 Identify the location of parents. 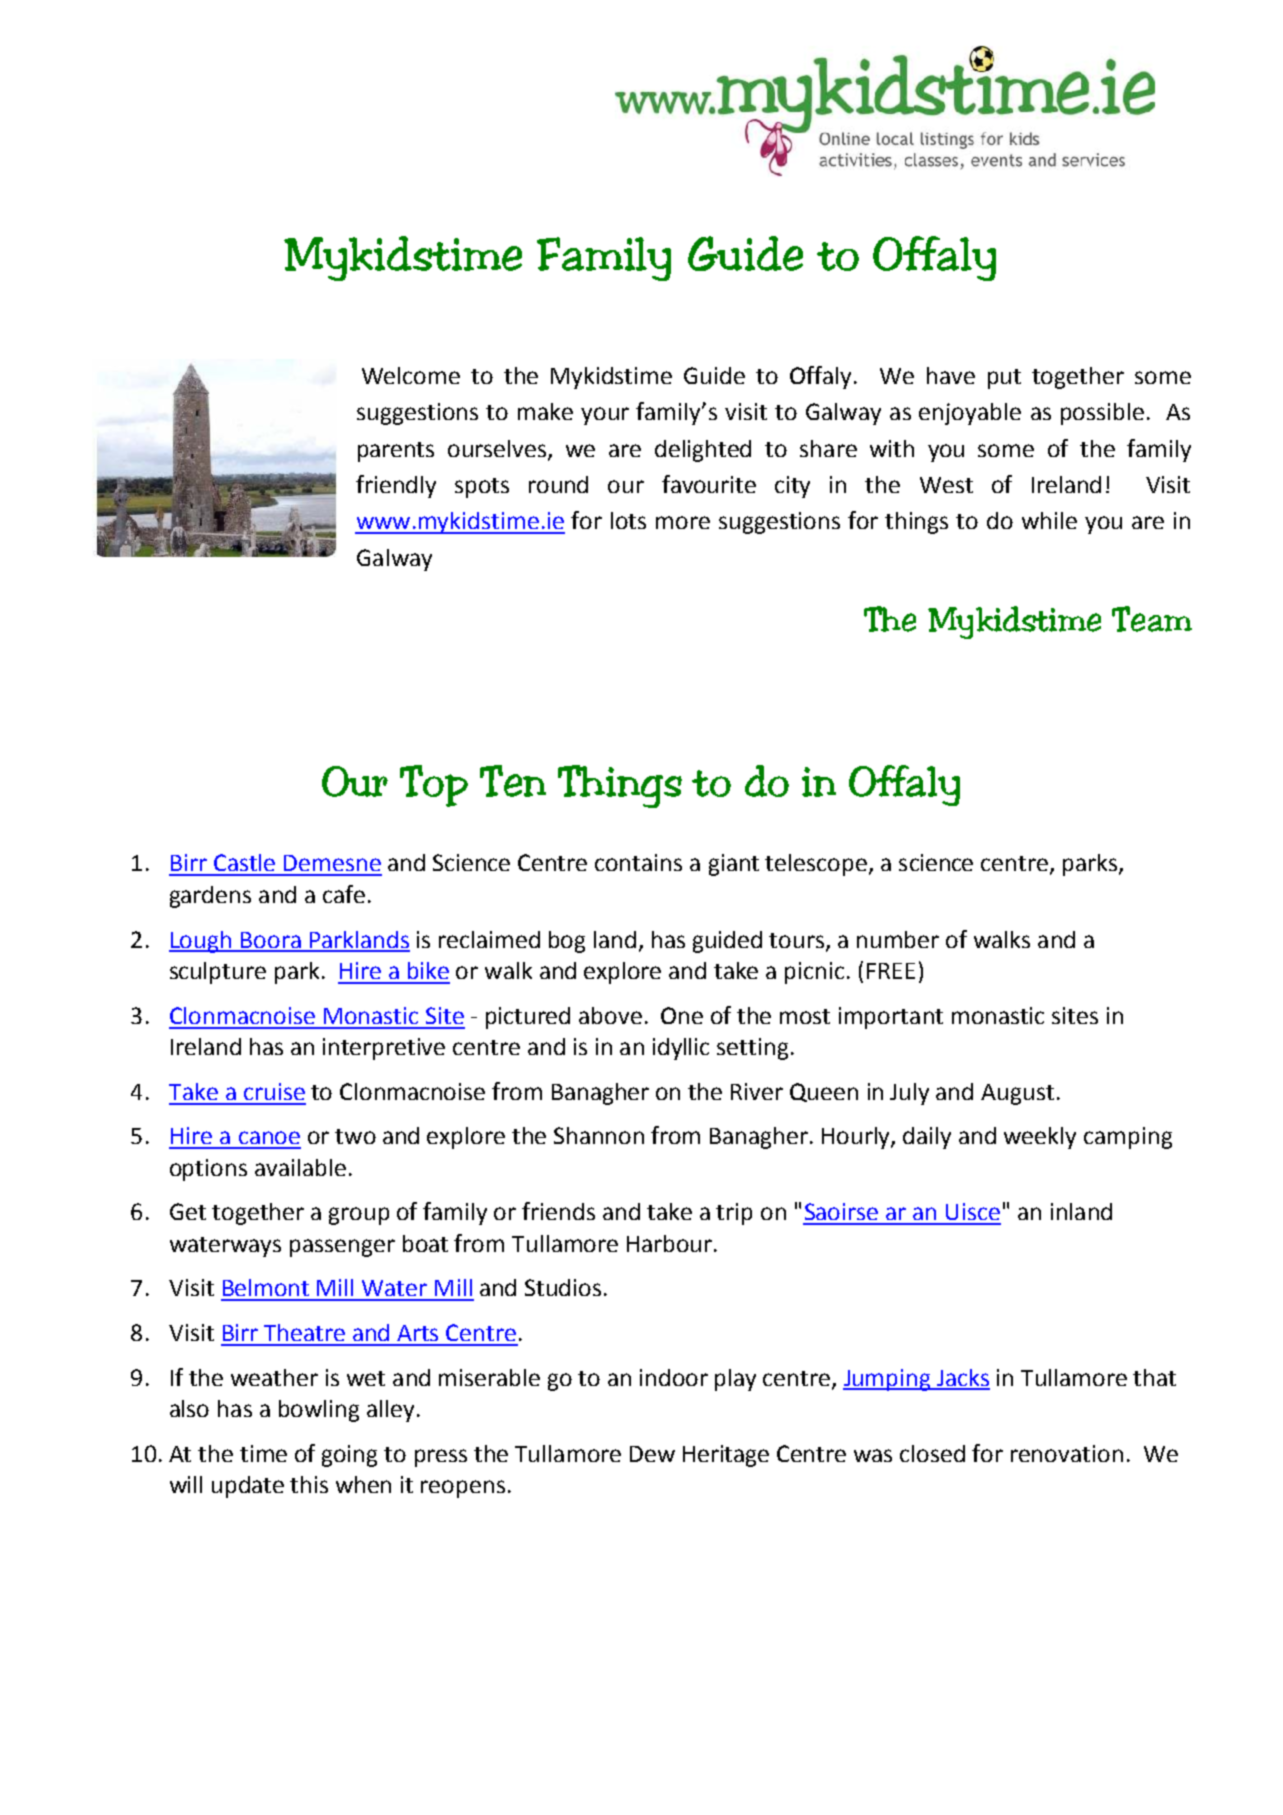
(396, 452).
